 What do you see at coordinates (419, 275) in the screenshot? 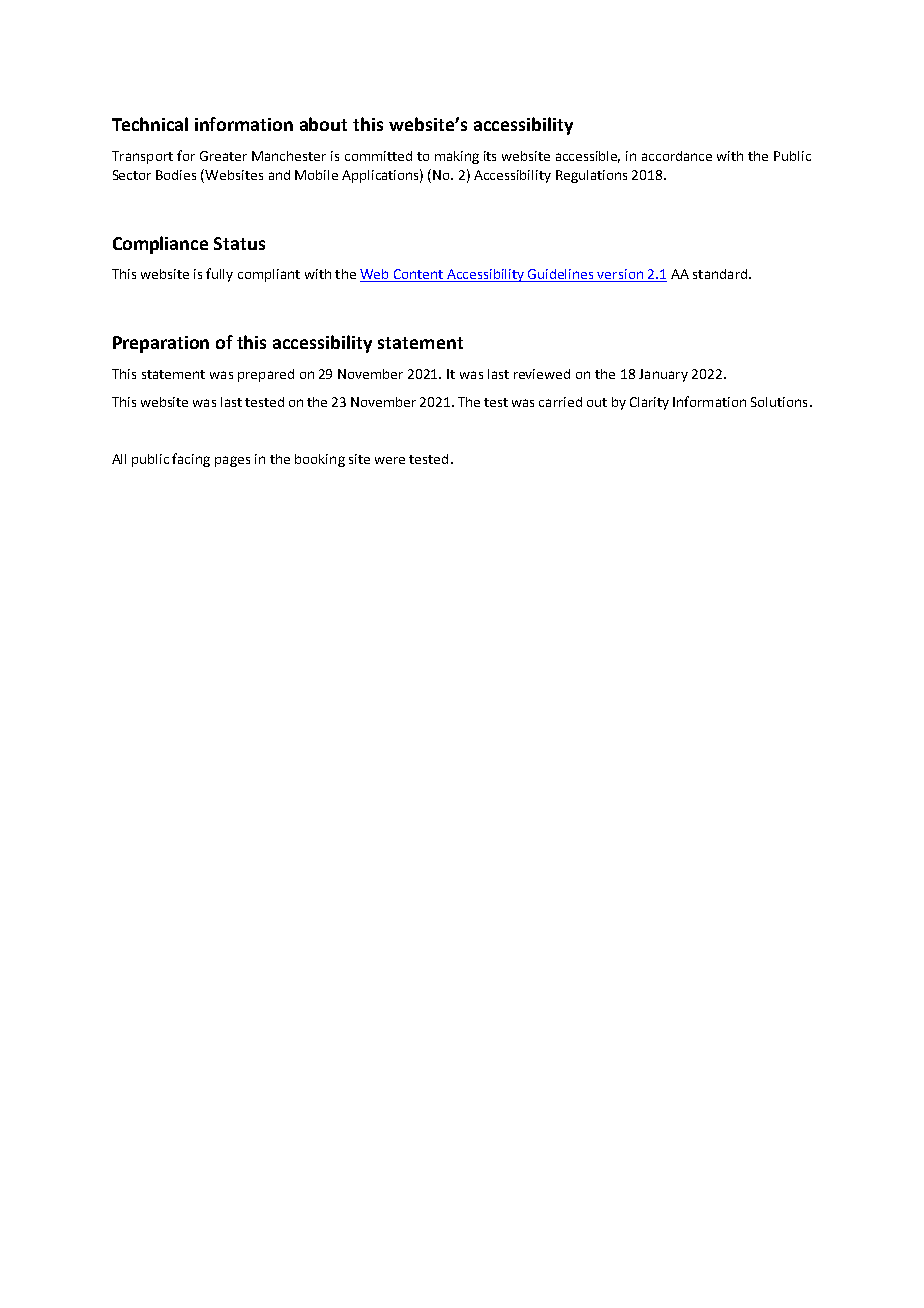
I see `Content` at bounding box center [419, 275].
